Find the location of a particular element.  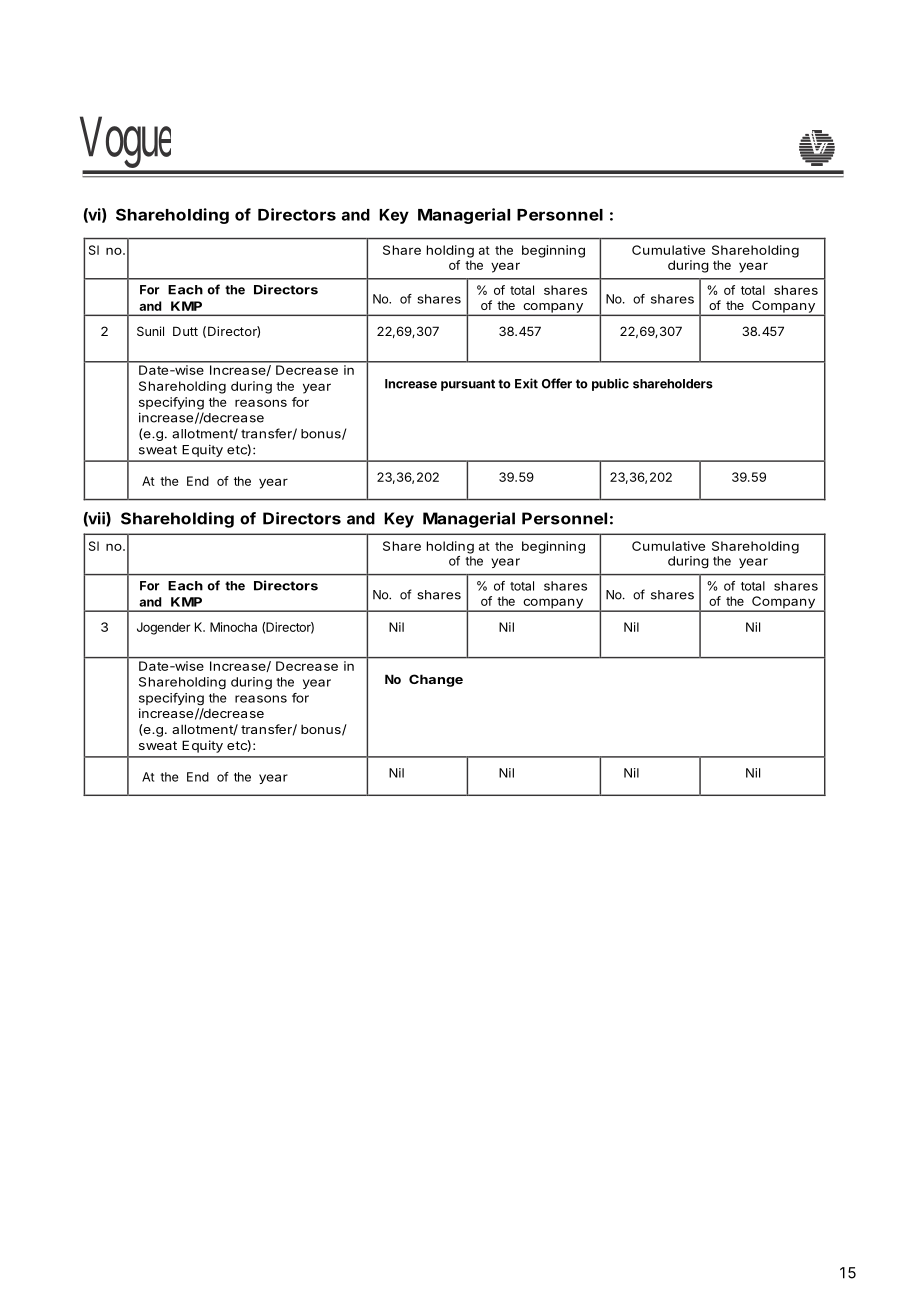

Exit is located at coordinates (526, 383).
